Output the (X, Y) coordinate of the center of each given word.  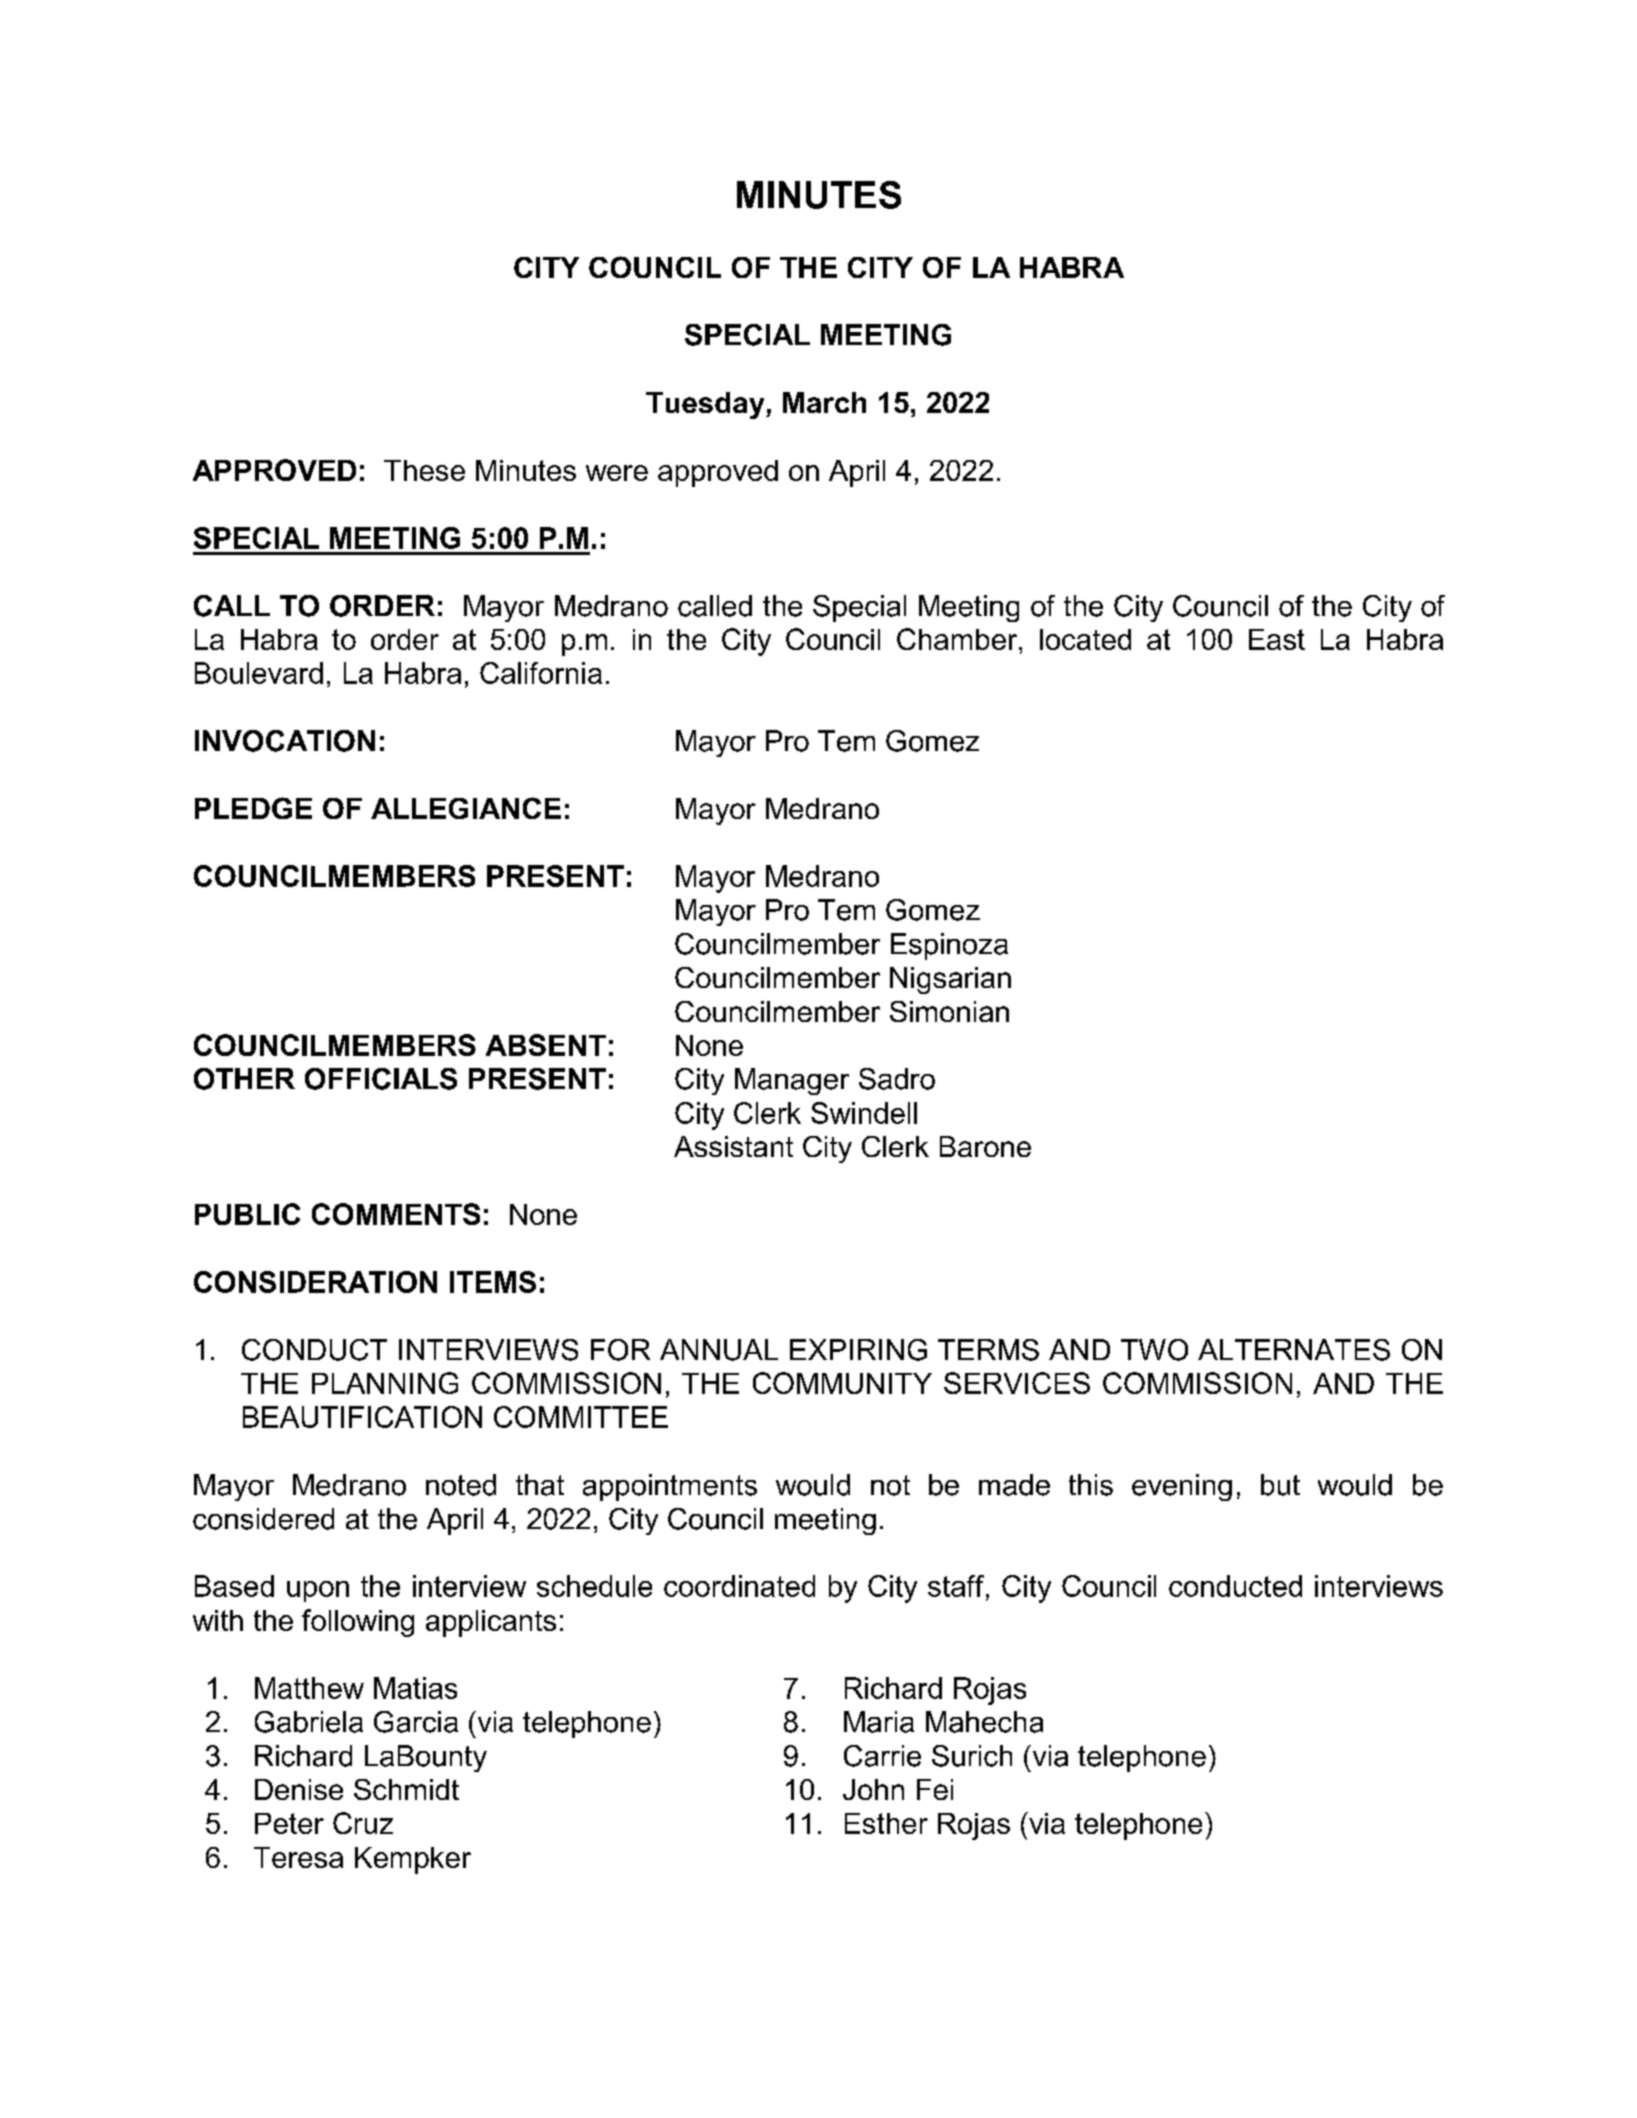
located (1085, 639)
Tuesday (706, 405)
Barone (985, 1146)
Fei (935, 1789)
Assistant (733, 1146)
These (424, 470)
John (873, 1789)
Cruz (363, 1823)
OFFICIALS (381, 1079)
